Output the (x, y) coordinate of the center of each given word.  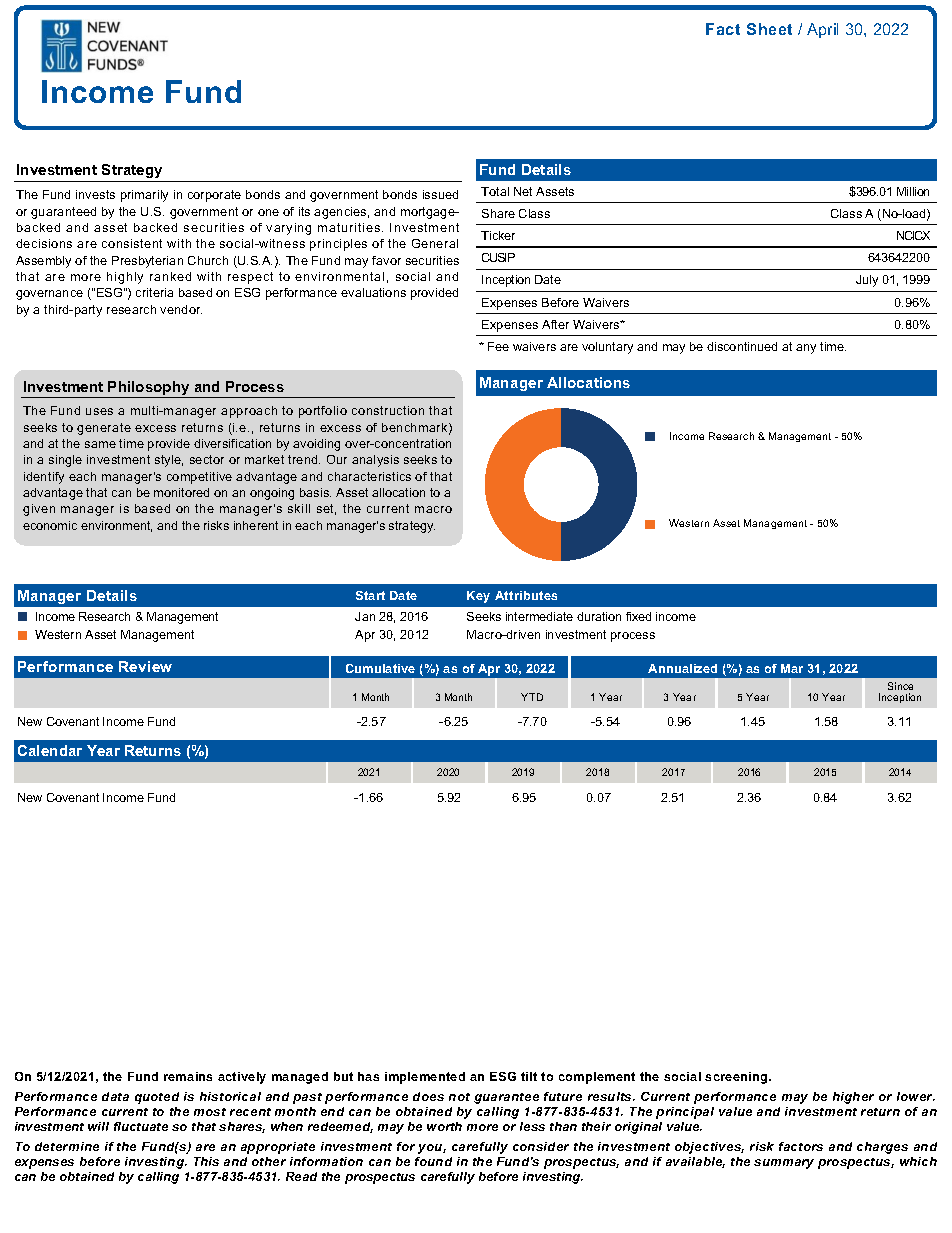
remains (188, 1076)
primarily (144, 196)
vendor (181, 309)
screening (737, 1078)
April (822, 30)
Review (145, 666)
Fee (498, 346)
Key (478, 597)
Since (900, 686)
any (806, 349)
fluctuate (141, 1126)
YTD (532, 697)
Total (495, 191)
